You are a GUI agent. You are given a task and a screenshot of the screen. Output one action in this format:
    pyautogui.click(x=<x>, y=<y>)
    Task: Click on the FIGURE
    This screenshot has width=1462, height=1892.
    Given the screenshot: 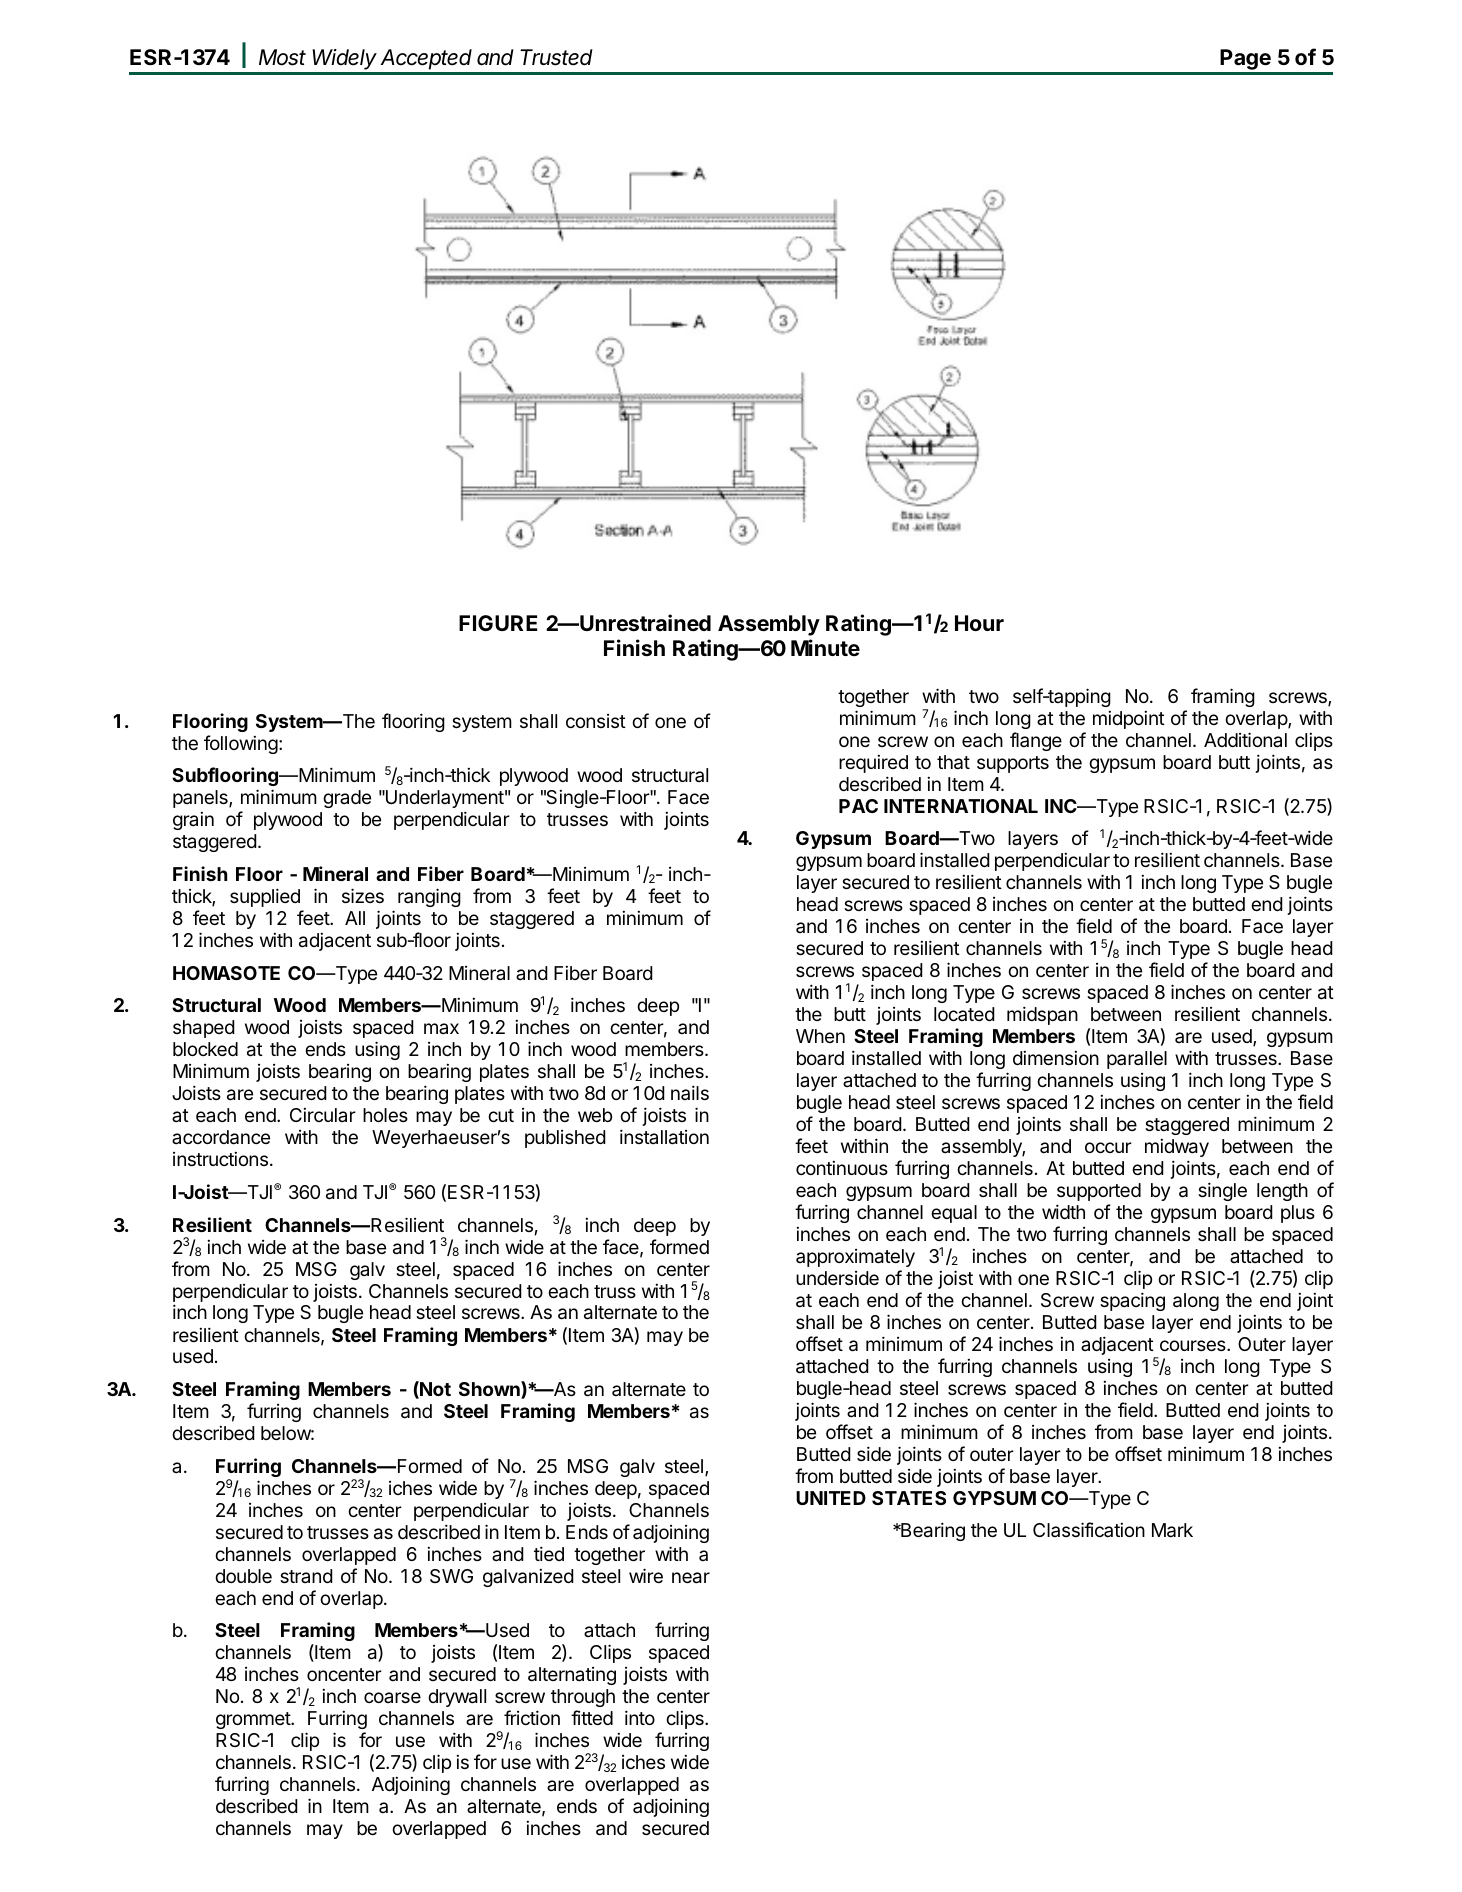 What is the action you would take?
    pyautogui.click(x=498, y=623)
